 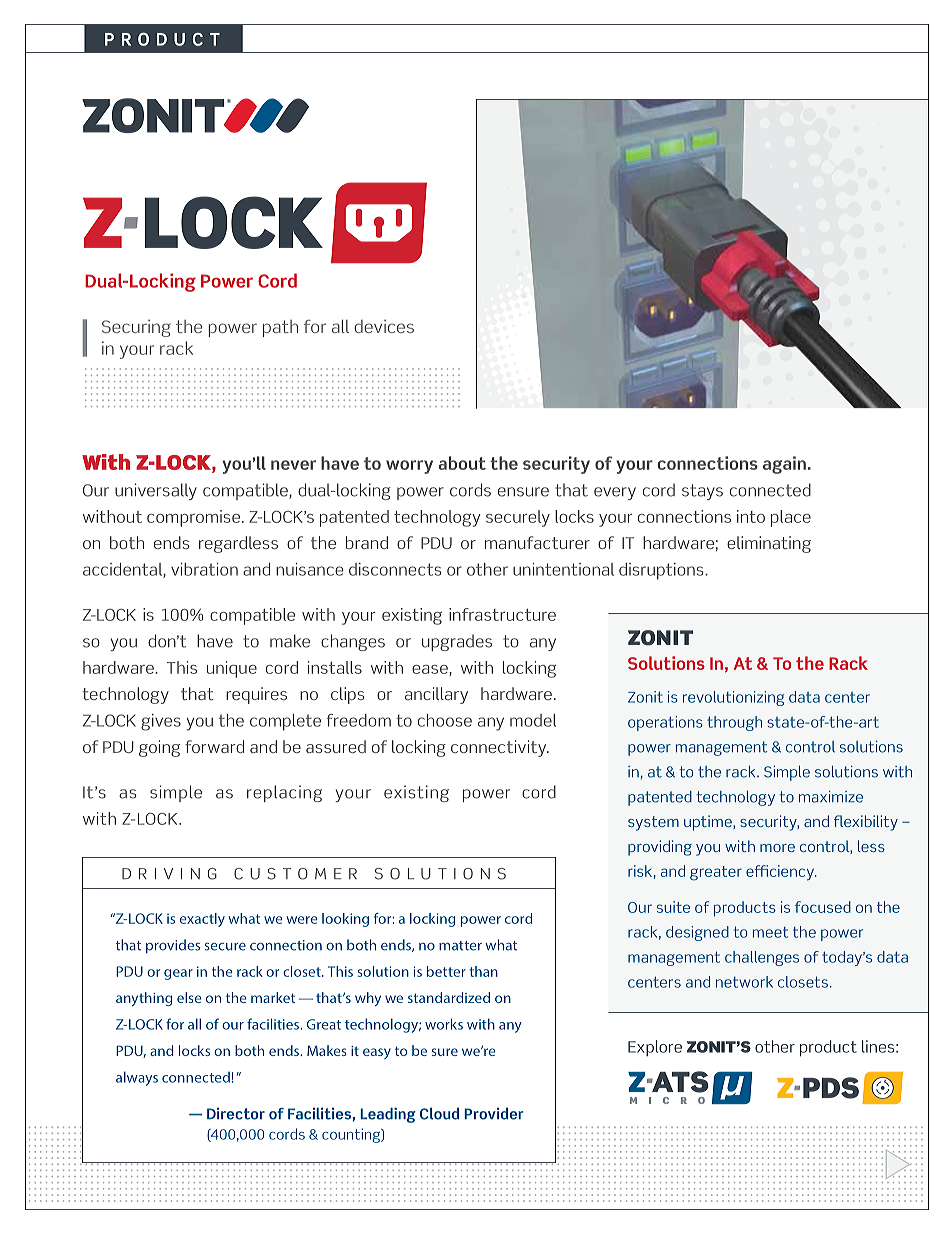 I want to click on eliminating, so click(x=769, y=544).
